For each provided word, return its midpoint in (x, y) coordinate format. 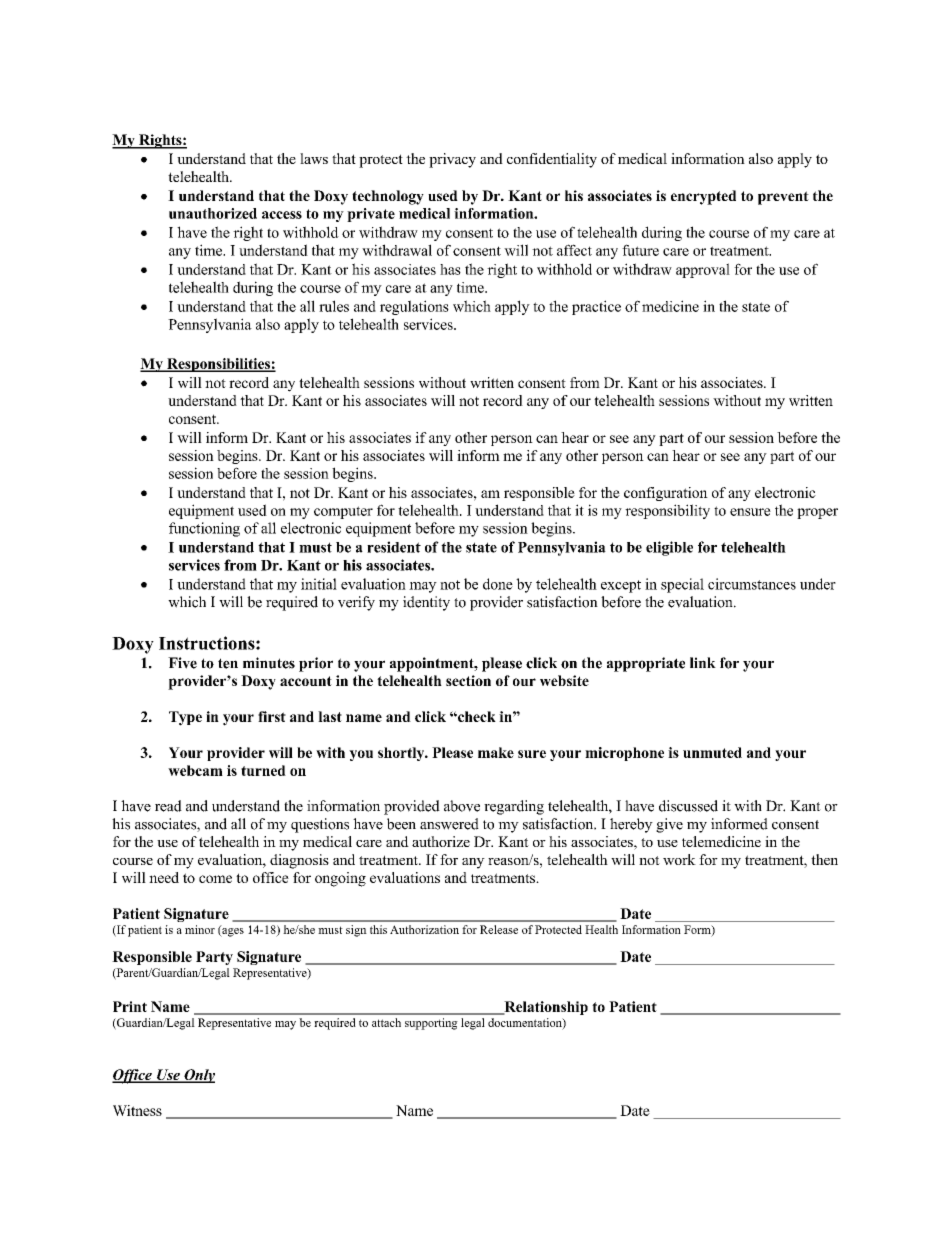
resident (394, 547)
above (462, 806)
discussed (688, 806)
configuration (666, 494)
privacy (452, 160)
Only (198, 1076)
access (282, 215)
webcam (195, 770)
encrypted (703, 197)
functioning (204, 529)
